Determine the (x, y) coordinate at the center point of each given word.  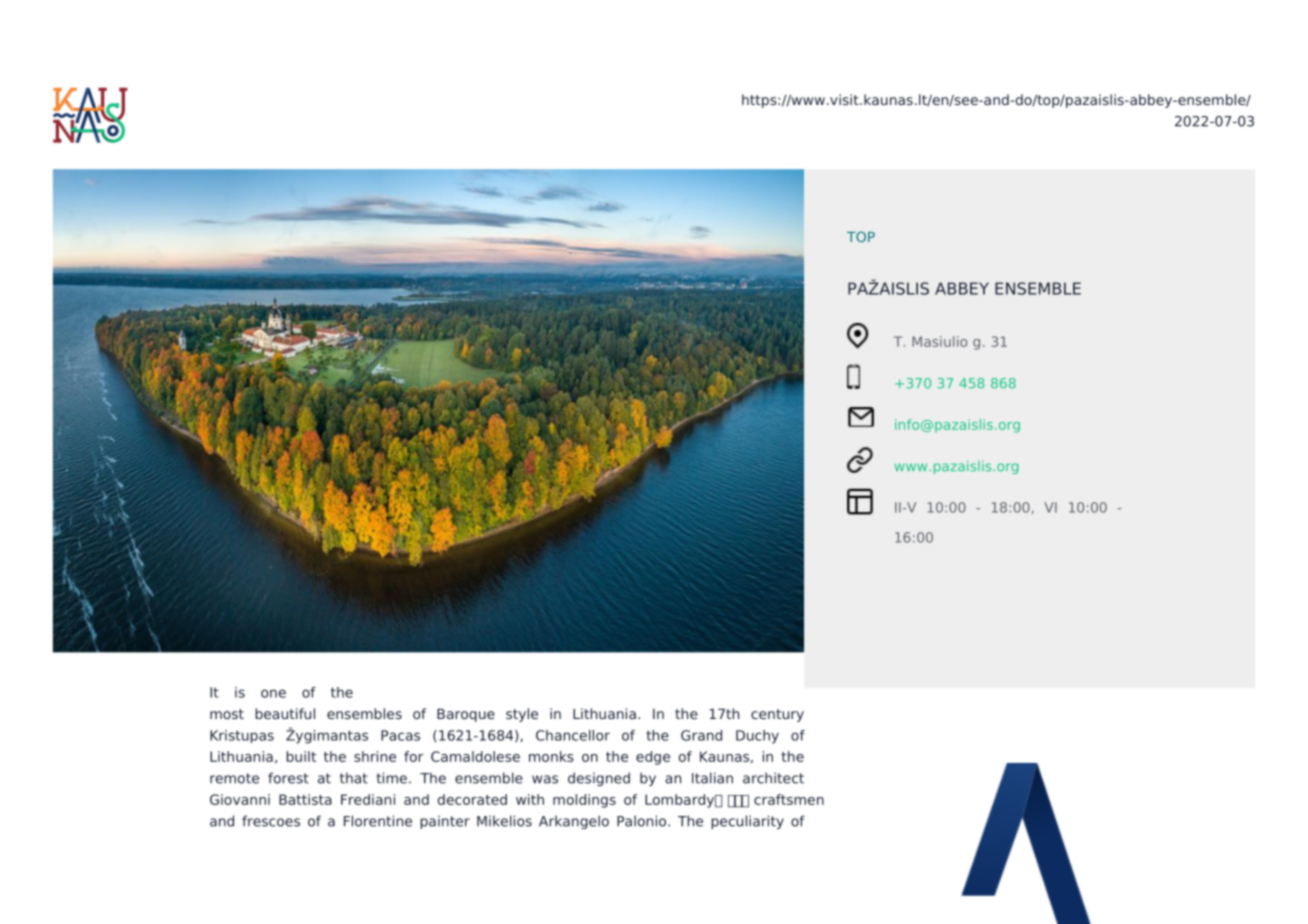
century (777, 715)
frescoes (271, 821)
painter (445, 822)
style (522, 715)
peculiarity (747, 822)
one (273, 693)
